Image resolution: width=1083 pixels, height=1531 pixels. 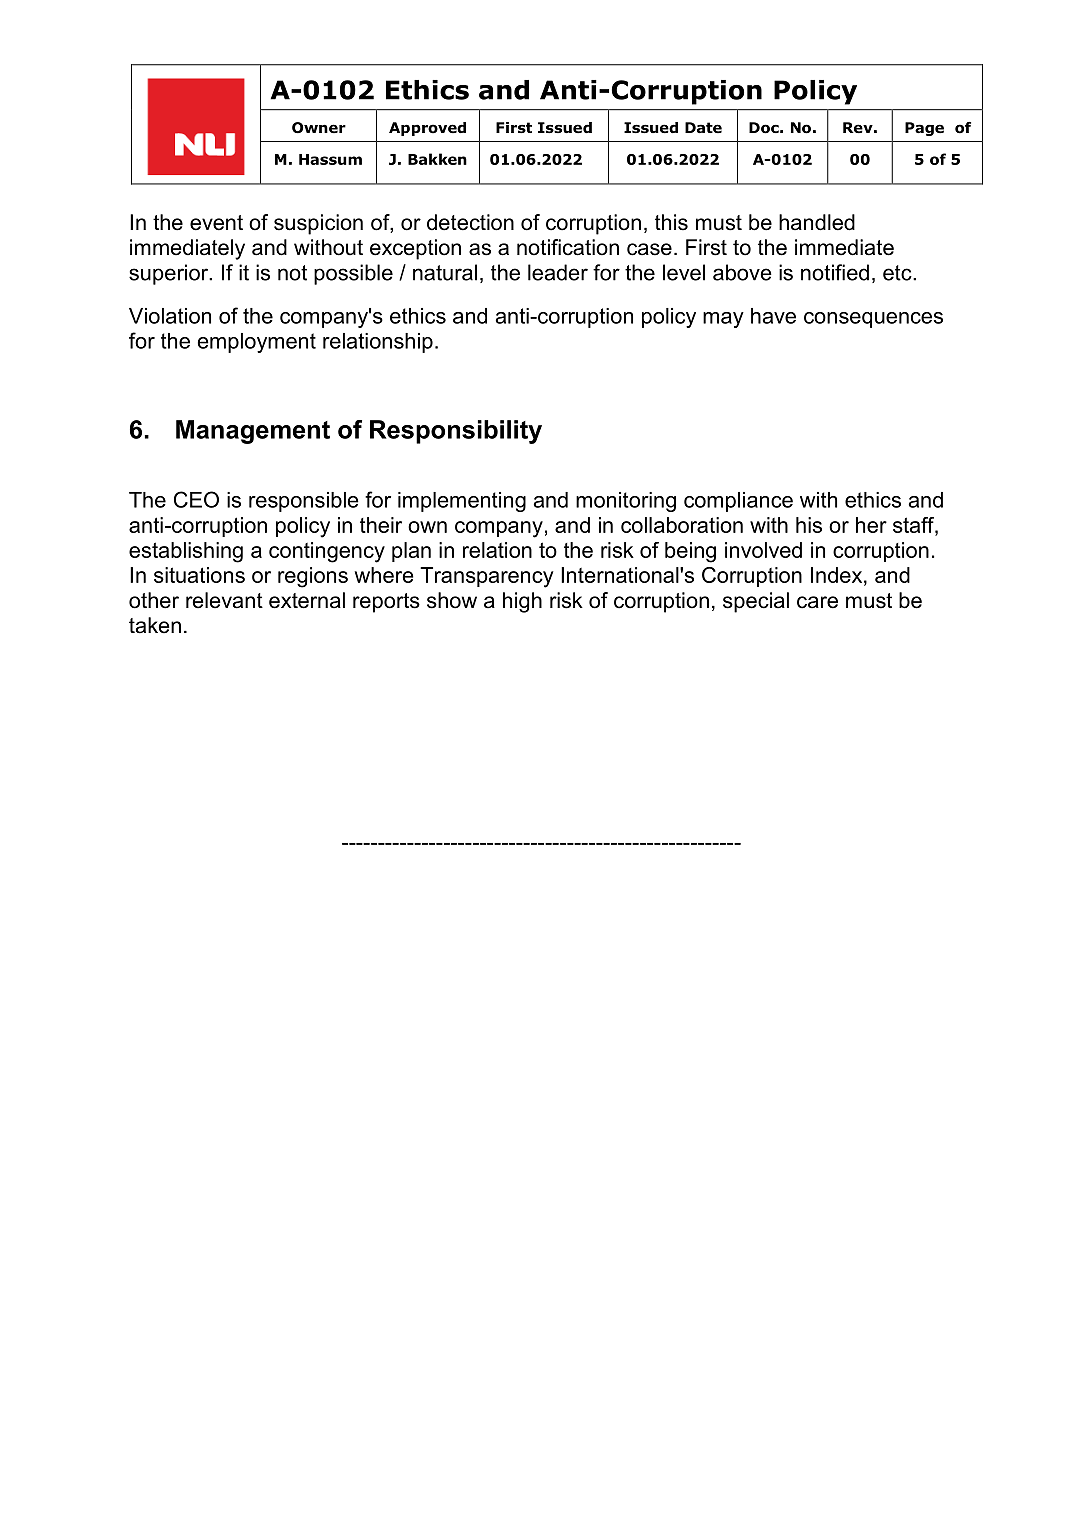 What do you see at coordinates (257, 343) in the screenshot?
I see `employment` at bounding box center [257, 343].
